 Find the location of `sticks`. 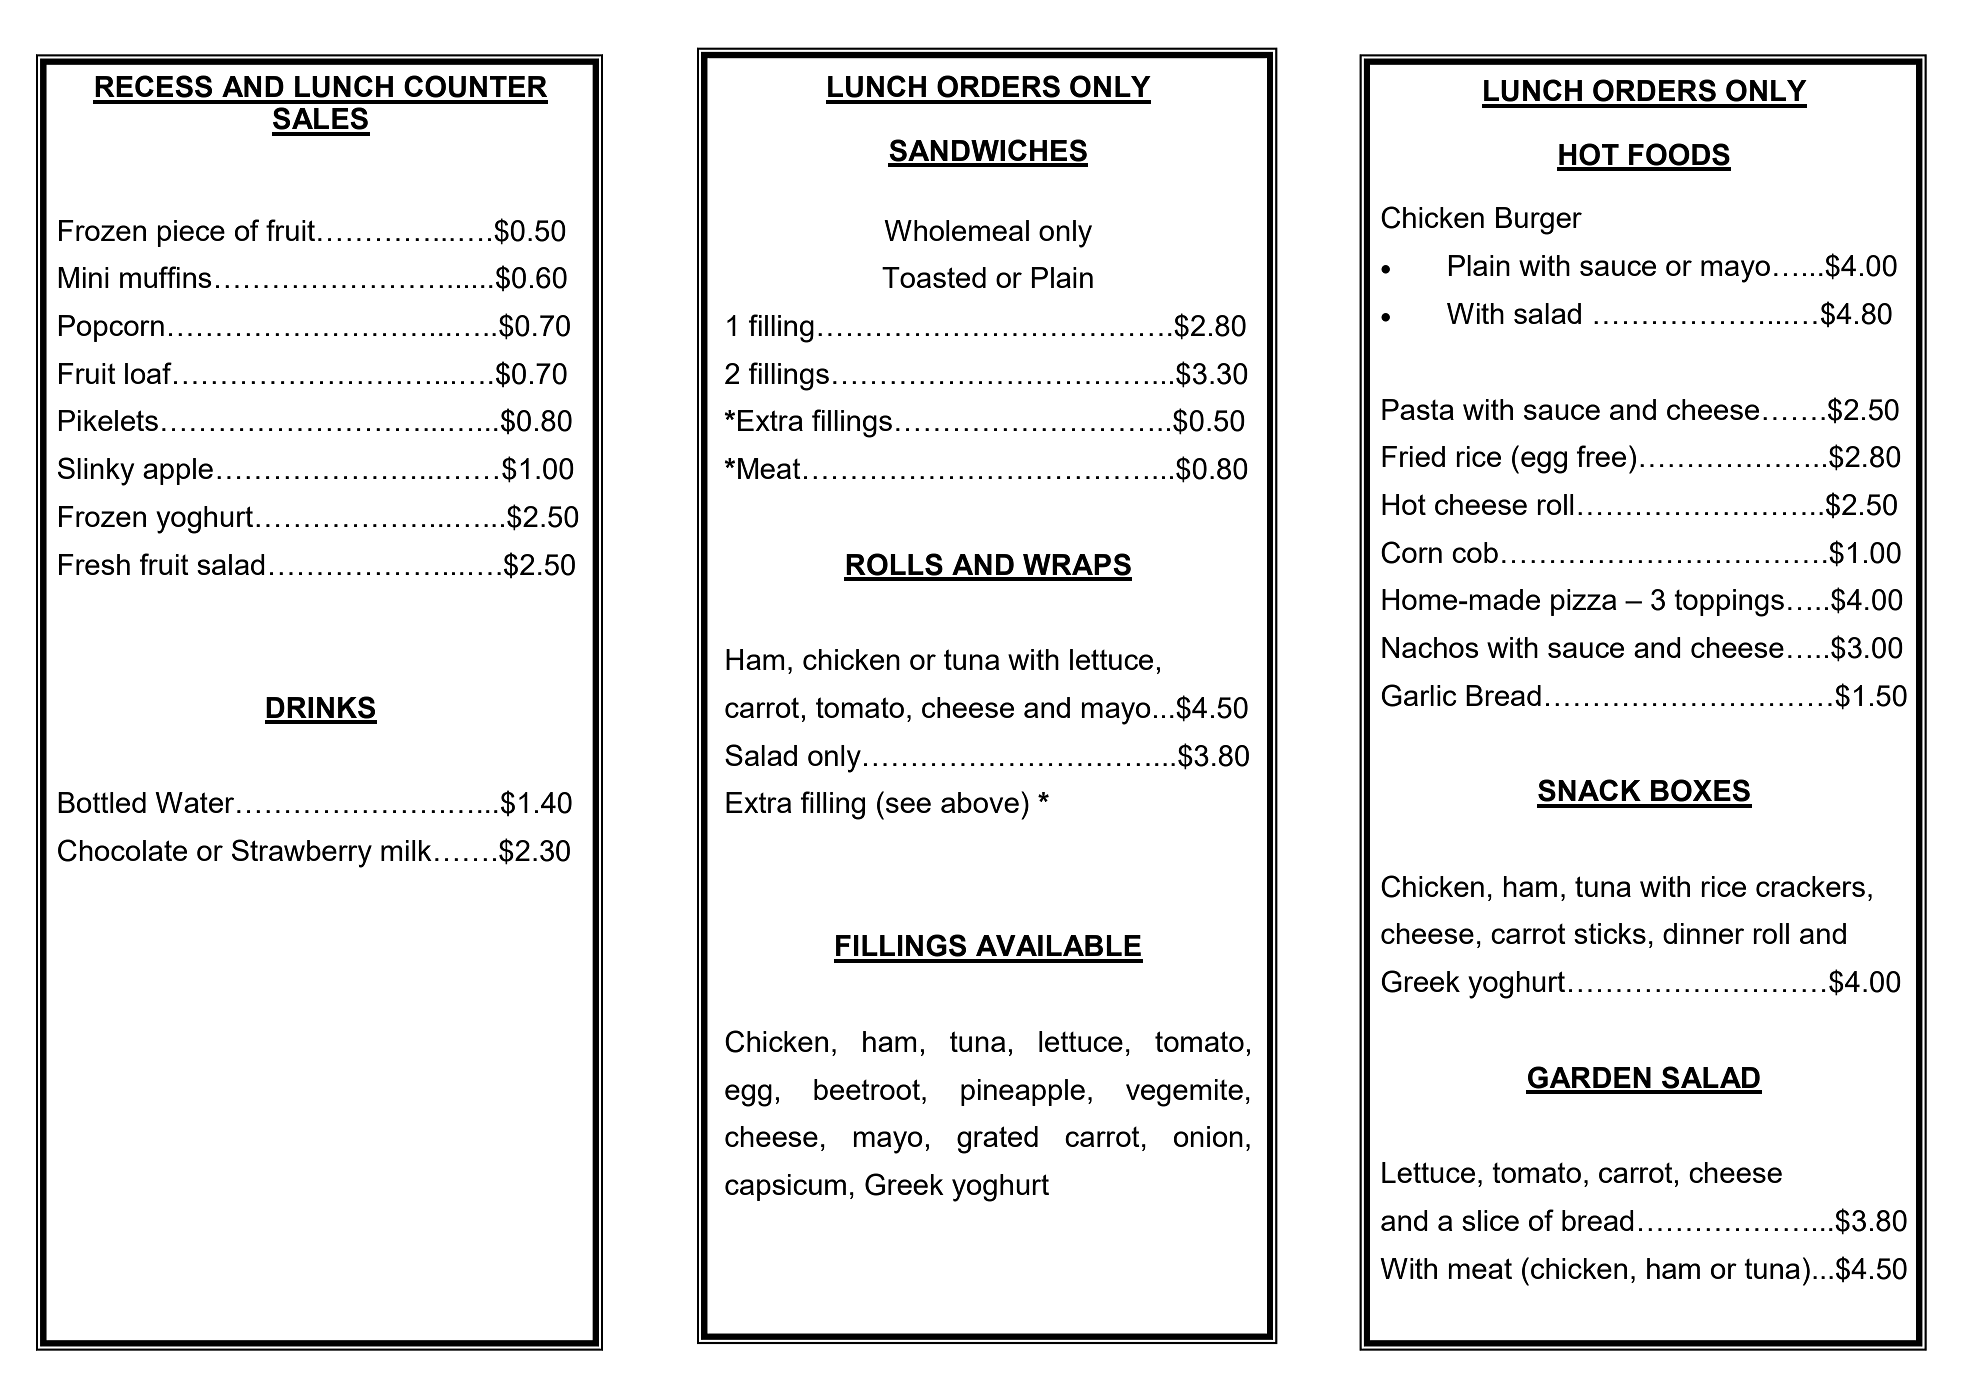

sticks is located at coordinates (1610, 933).
